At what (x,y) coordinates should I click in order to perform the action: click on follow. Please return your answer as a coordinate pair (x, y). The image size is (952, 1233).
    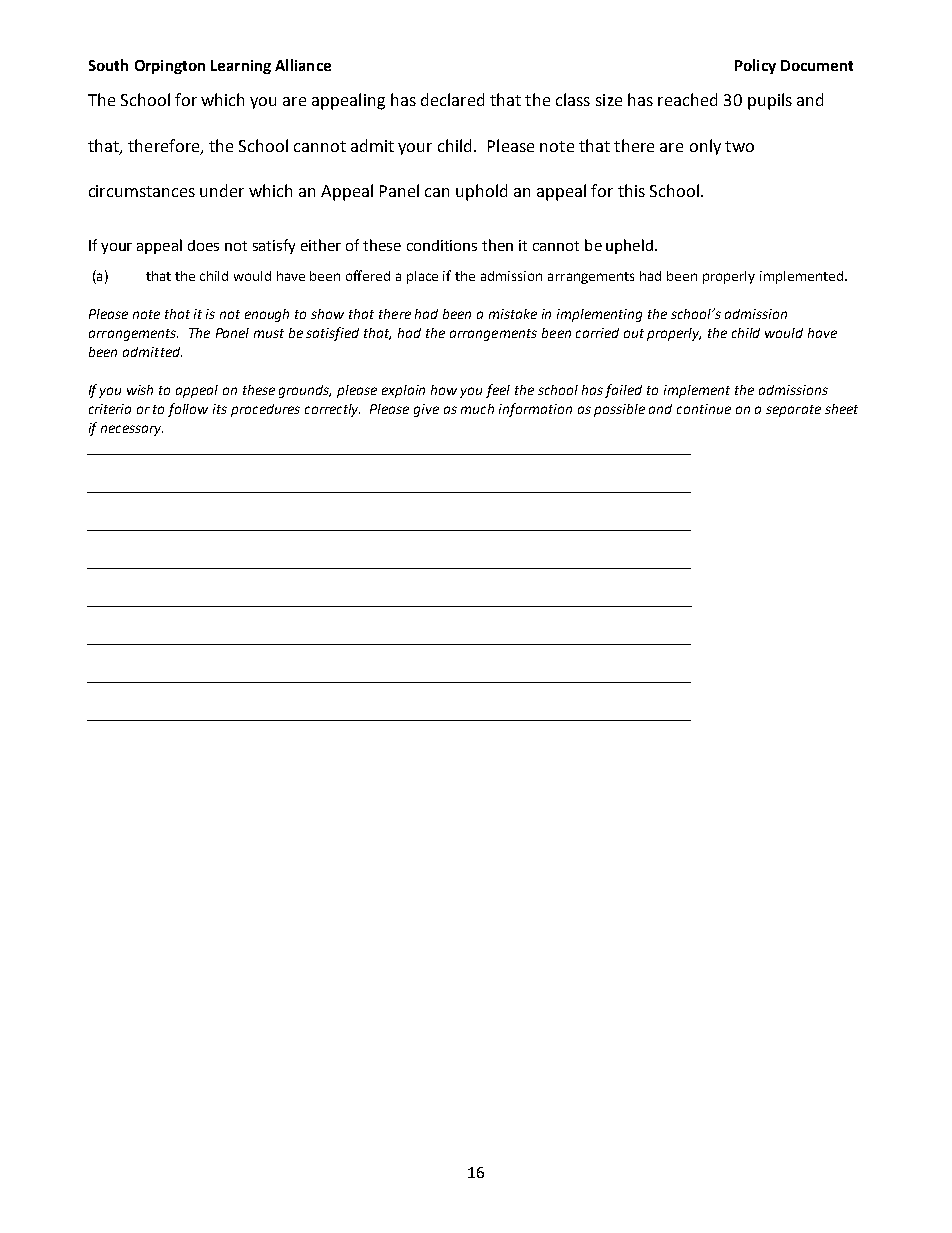
    Looking at the image, I should click on (188, 410).
